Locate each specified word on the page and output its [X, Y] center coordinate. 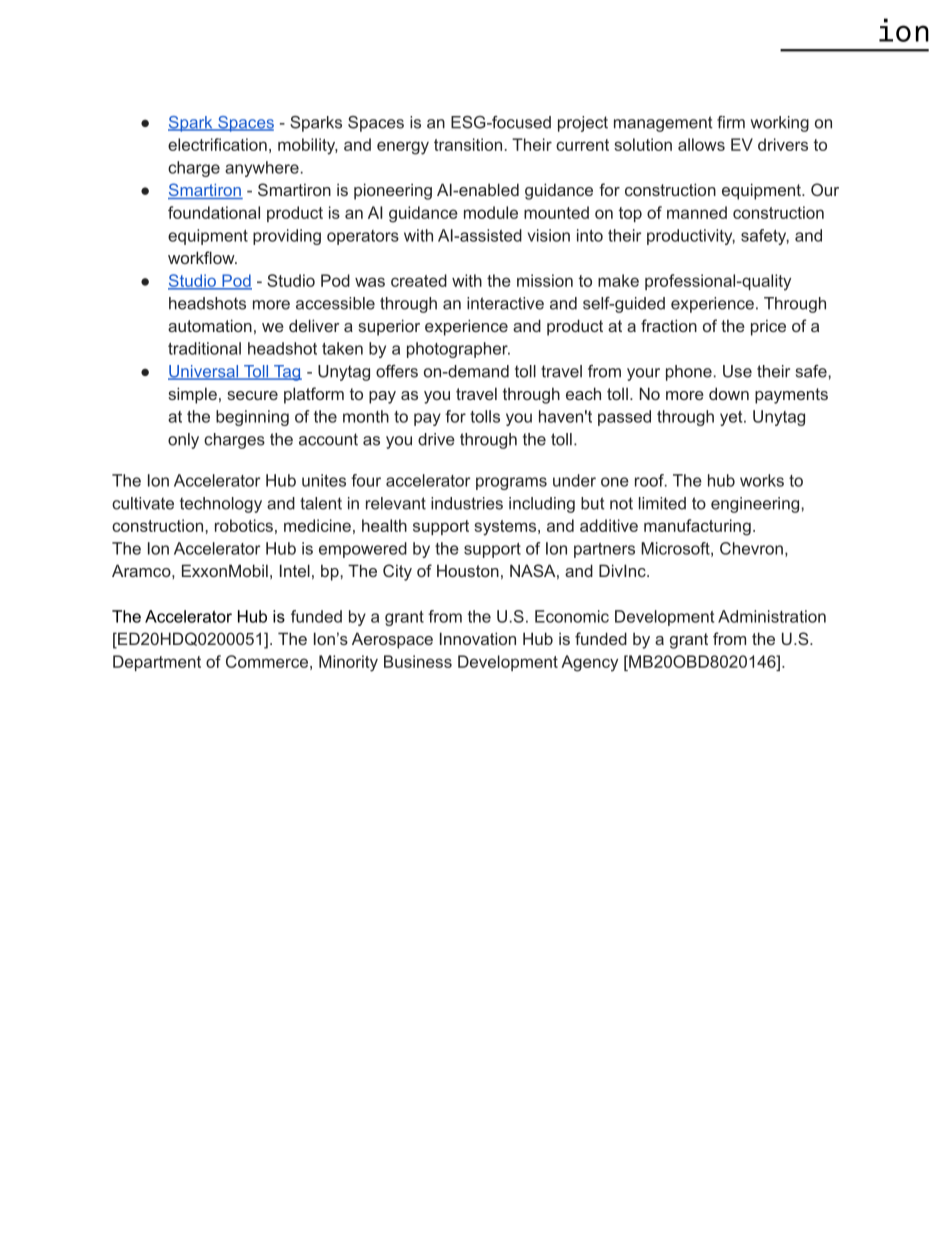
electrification [217, 144]
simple [192, 395]
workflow [202, 257]
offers [397, 371]
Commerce [267, 661]
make [618, 280]
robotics [244, 525]
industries [467, 503]
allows [701, 144]
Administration [772, 616]
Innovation [478, 638]
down [729, 393]
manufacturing [697, 527]
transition [468, 144]
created [419, 280]
